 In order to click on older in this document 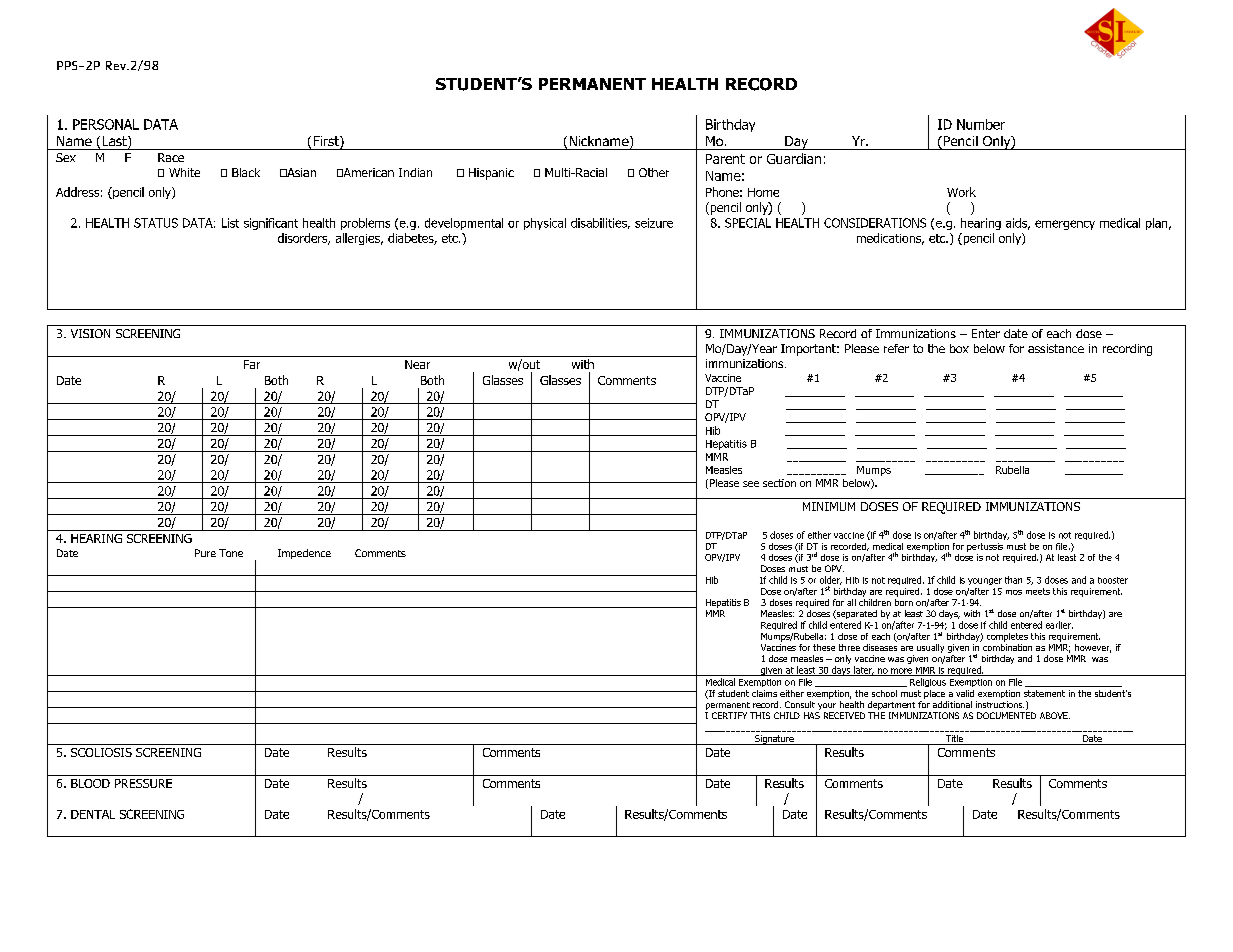, I will do `click(831, 580)`.
